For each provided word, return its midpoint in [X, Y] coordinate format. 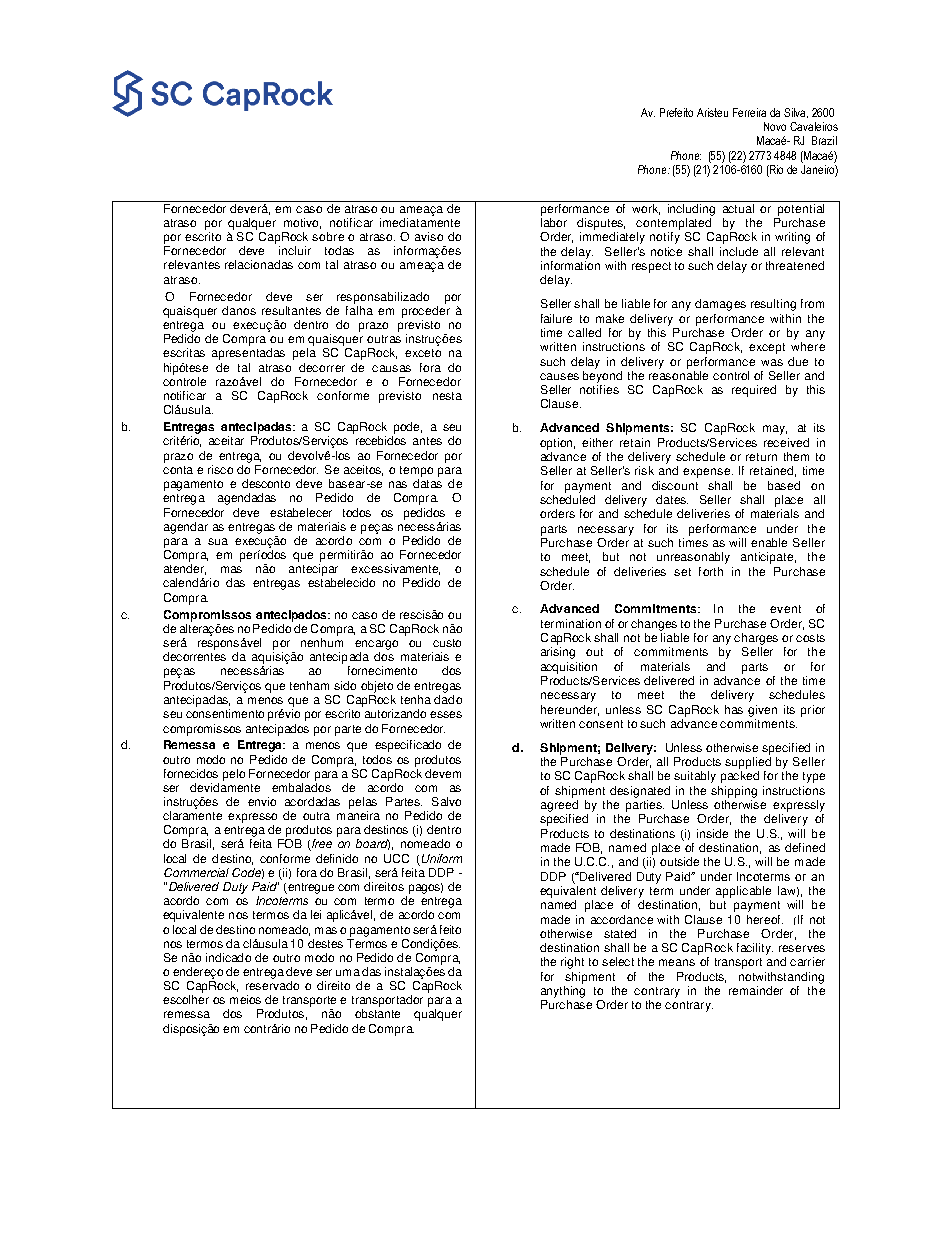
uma [348, 972]
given [762, 711]
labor [554, 222]
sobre [328, 236]
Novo [775, 126]
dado [448, 698]
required [754, 391]
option [557, 444]
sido [345, 685]
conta [178, 470]
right [572, 963]
